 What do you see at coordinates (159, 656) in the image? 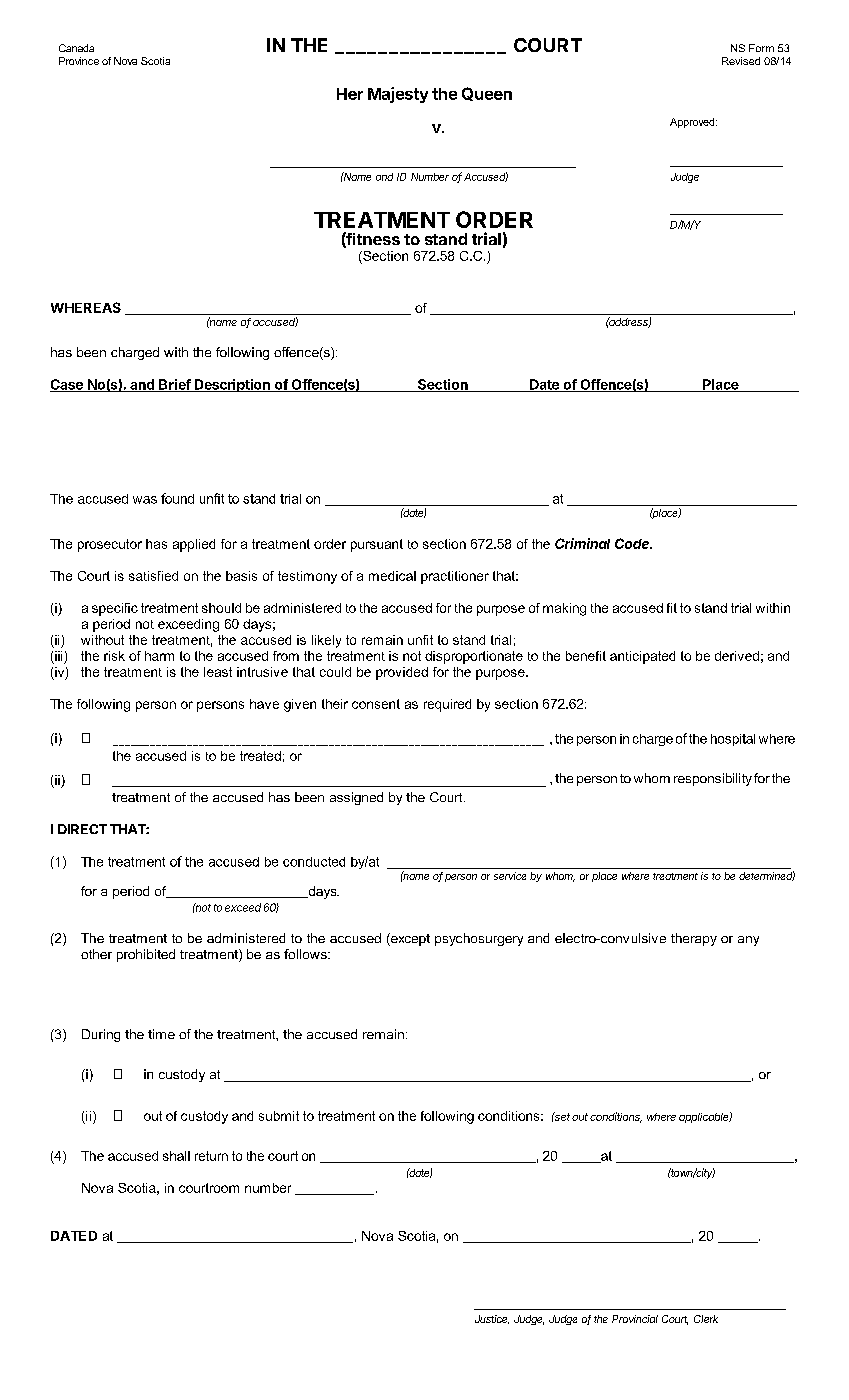
I see `harm` at bounding box center [159, 656].
